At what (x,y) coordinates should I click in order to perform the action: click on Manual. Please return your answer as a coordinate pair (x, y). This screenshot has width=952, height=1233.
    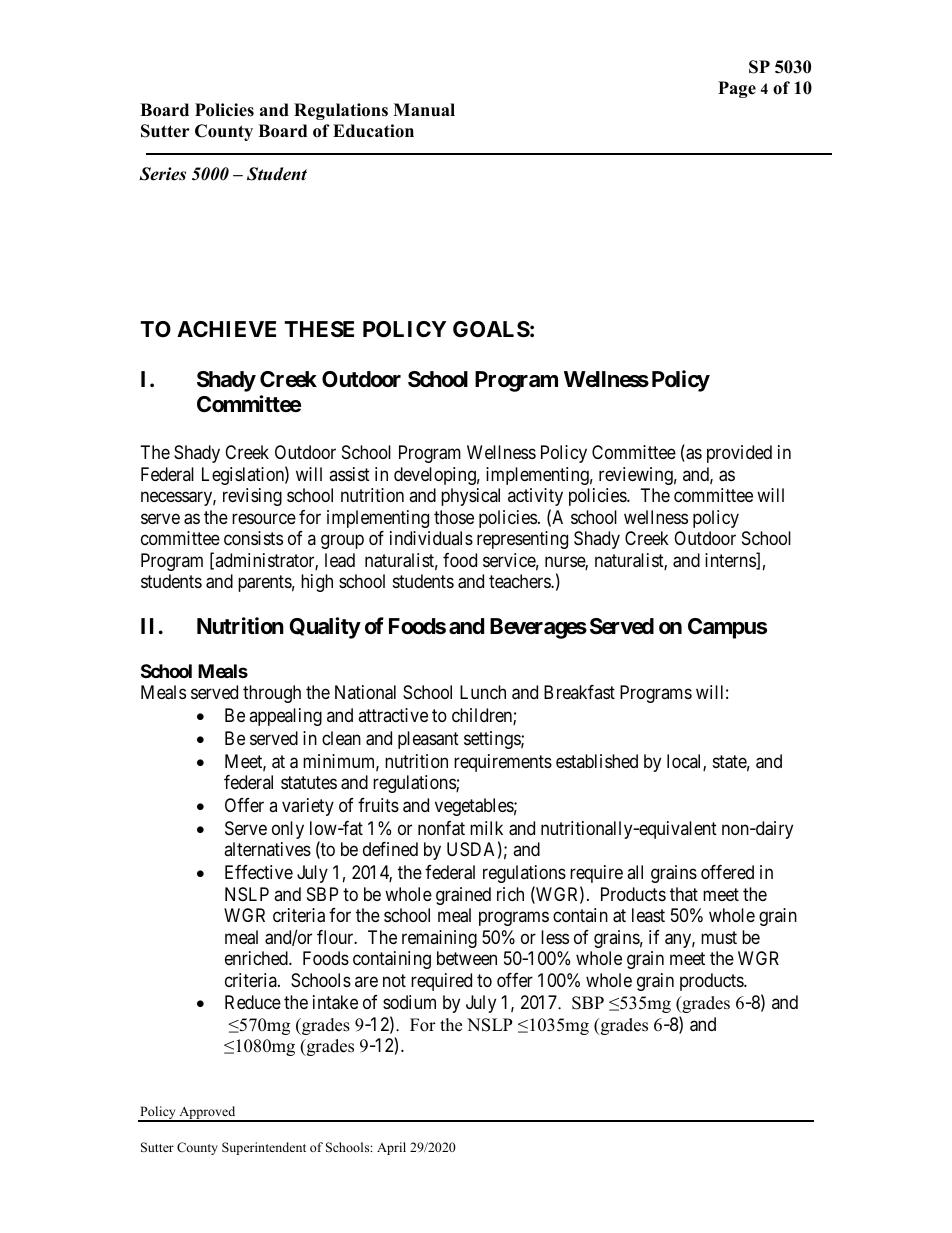
    Looking at the image, I should click on (424, 110).
